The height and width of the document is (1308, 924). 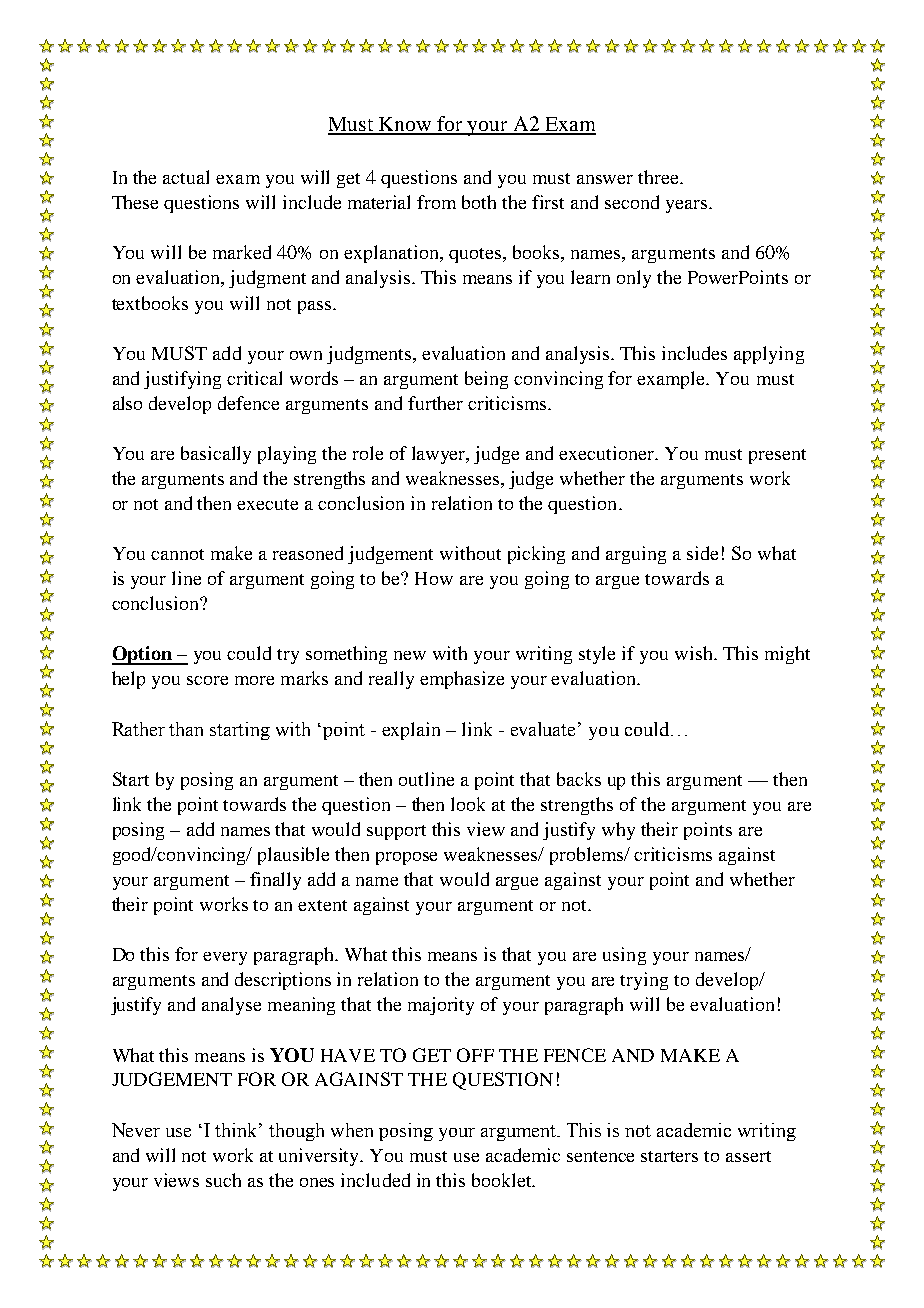 I want to click on actual, so click(x=186, y=177).
